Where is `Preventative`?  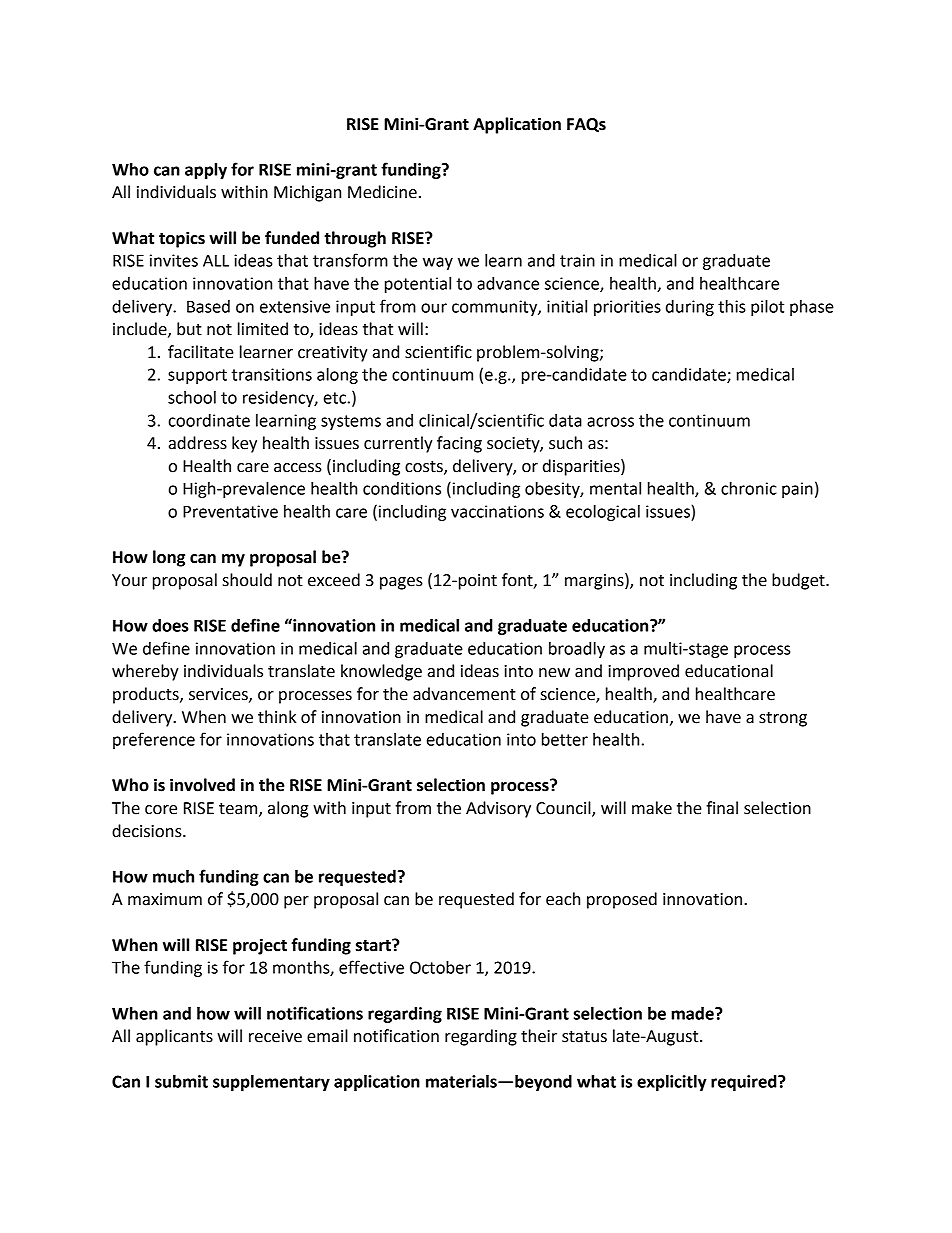 Preventative is located at coordinates (230, 511).
